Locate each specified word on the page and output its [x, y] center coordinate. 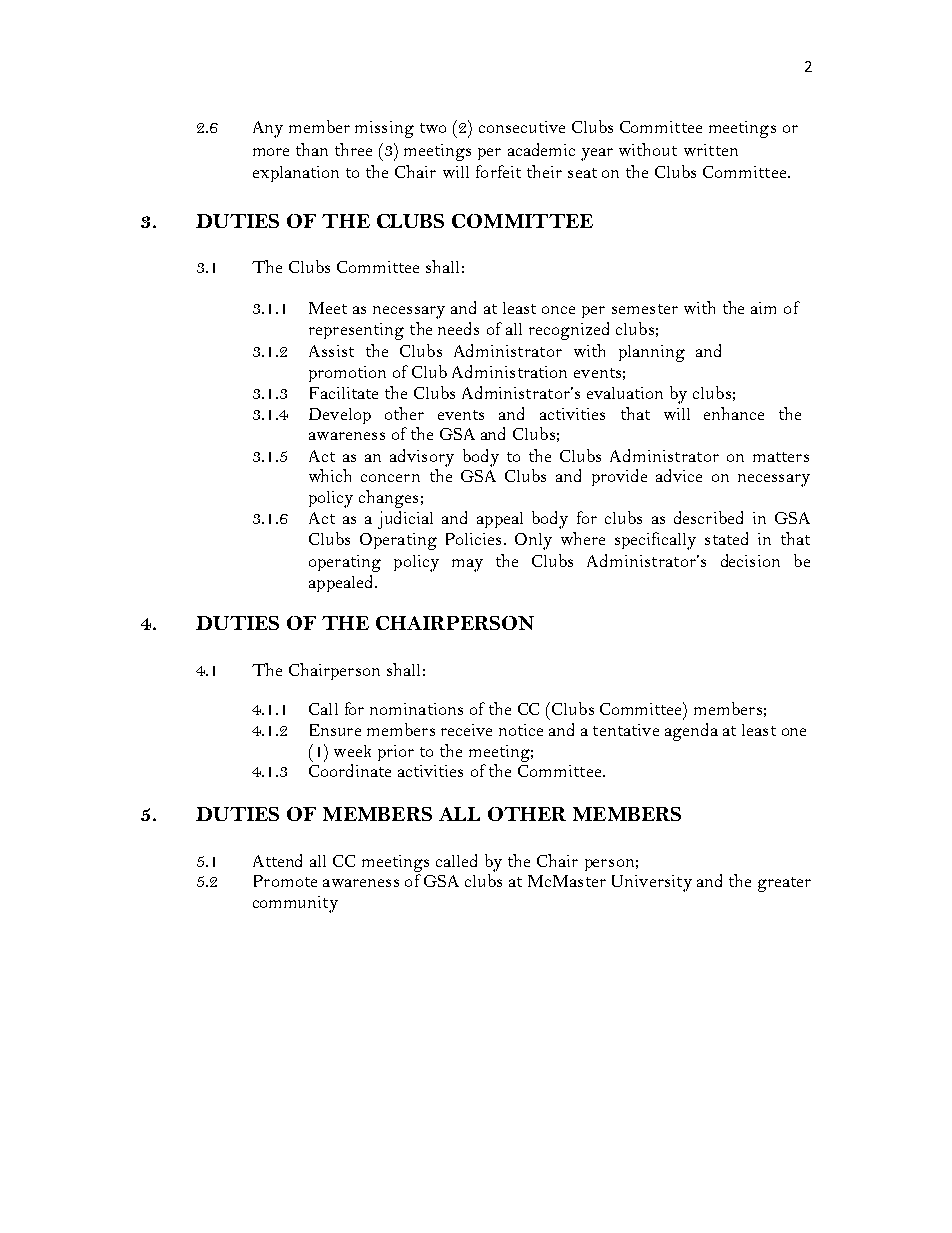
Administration [509, 371]
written [711, 150]
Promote [285, 881]
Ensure [335, 730]
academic [541, 149]
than [312, 149]
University [652, 883]
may [467, 565]
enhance [734, 413]
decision [750, 560]
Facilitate [344, 393]
